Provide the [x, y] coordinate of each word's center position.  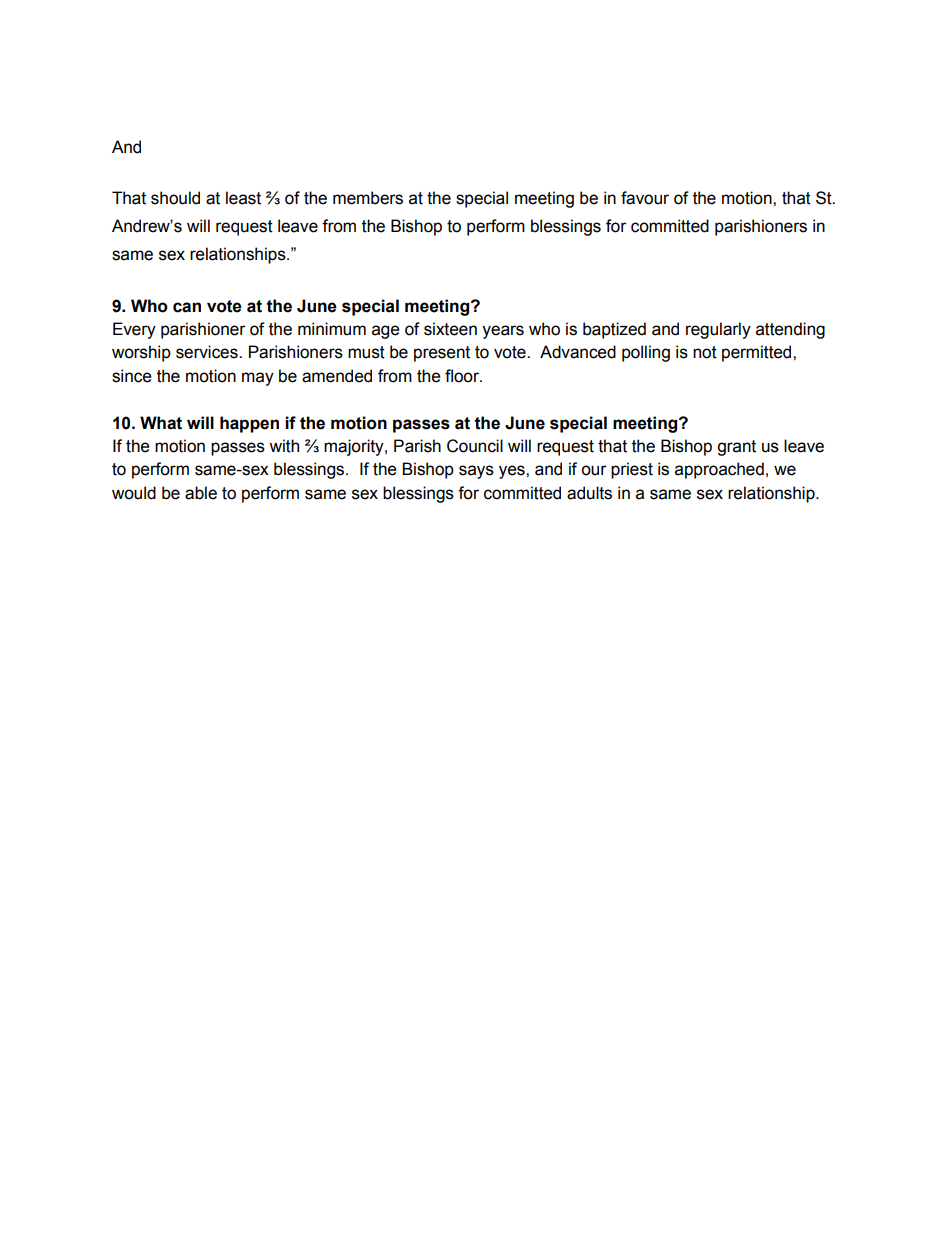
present [442, 354]
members [368, 198]
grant [736, 448]
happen [249, 424]
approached [719, 470]
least [243, 198]
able [201, 493]
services [208, 352]
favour [645, 198]
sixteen [450, 329]
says [476, 472]
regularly [718, 330]
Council [475, 446]
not [705, 352]
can [187, 307]
